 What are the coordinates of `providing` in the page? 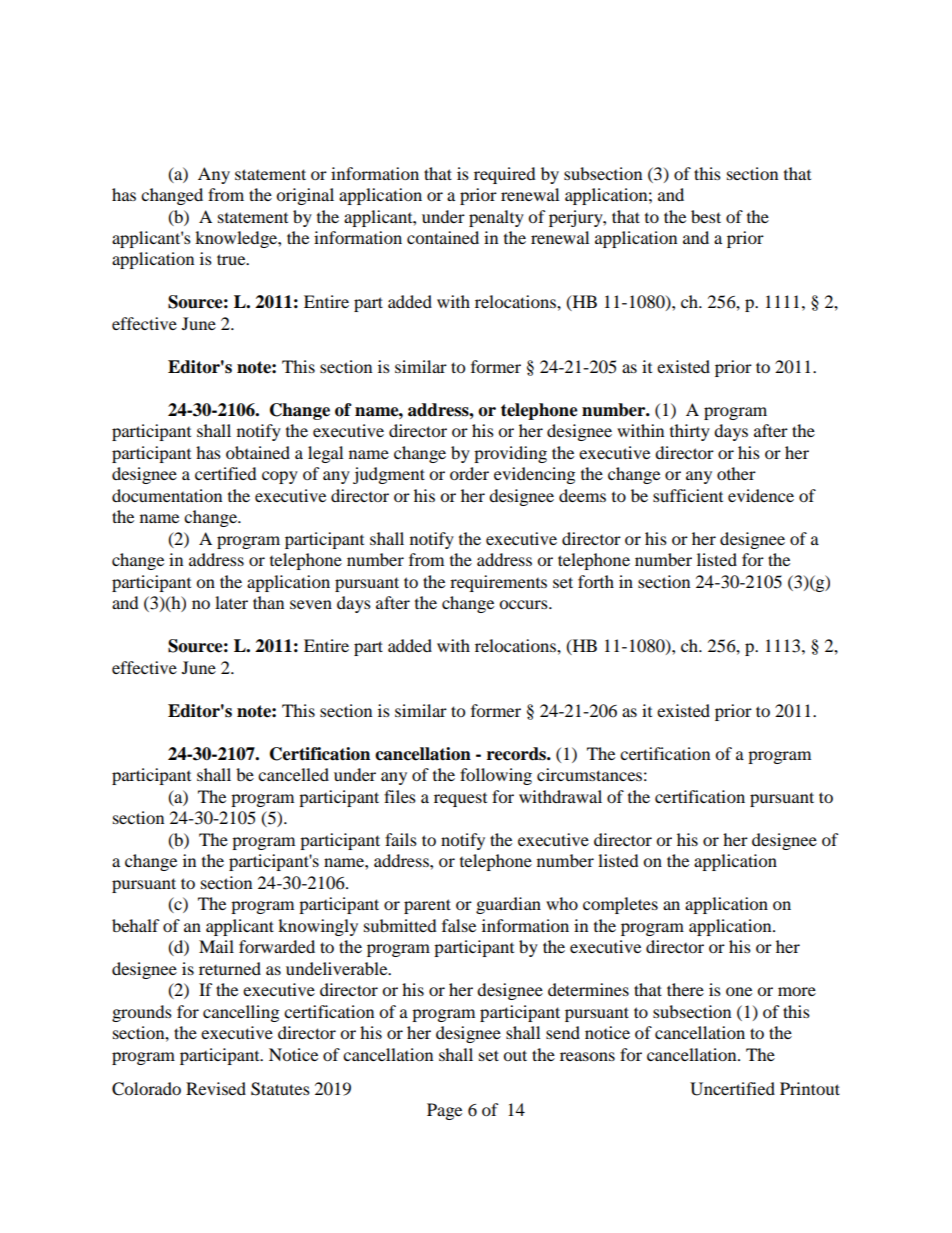 It's located at (510, 454).
